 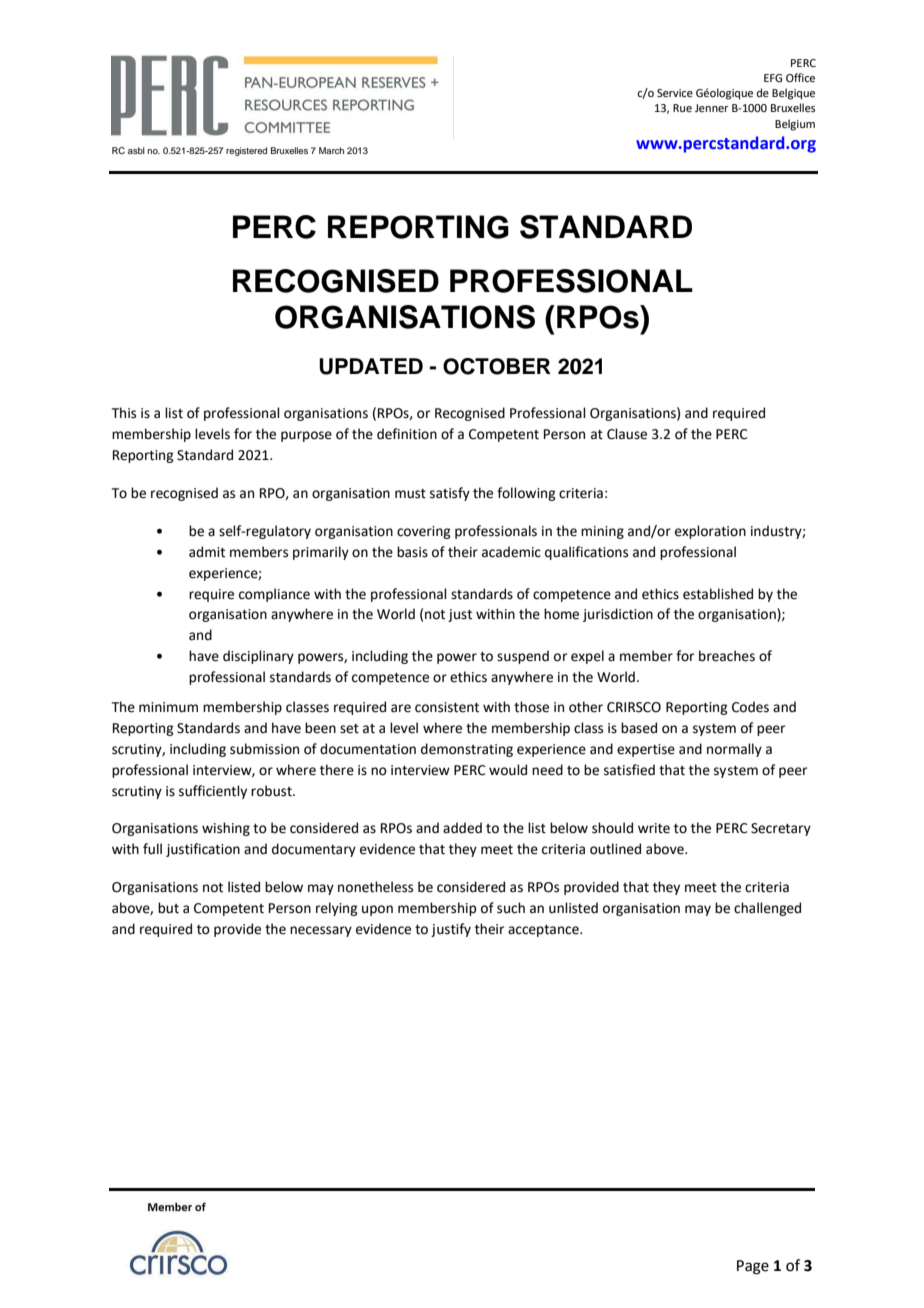 What do you see at coordinates (124, 413) in the page?
I see `This` at bounding box center [124, 413].
